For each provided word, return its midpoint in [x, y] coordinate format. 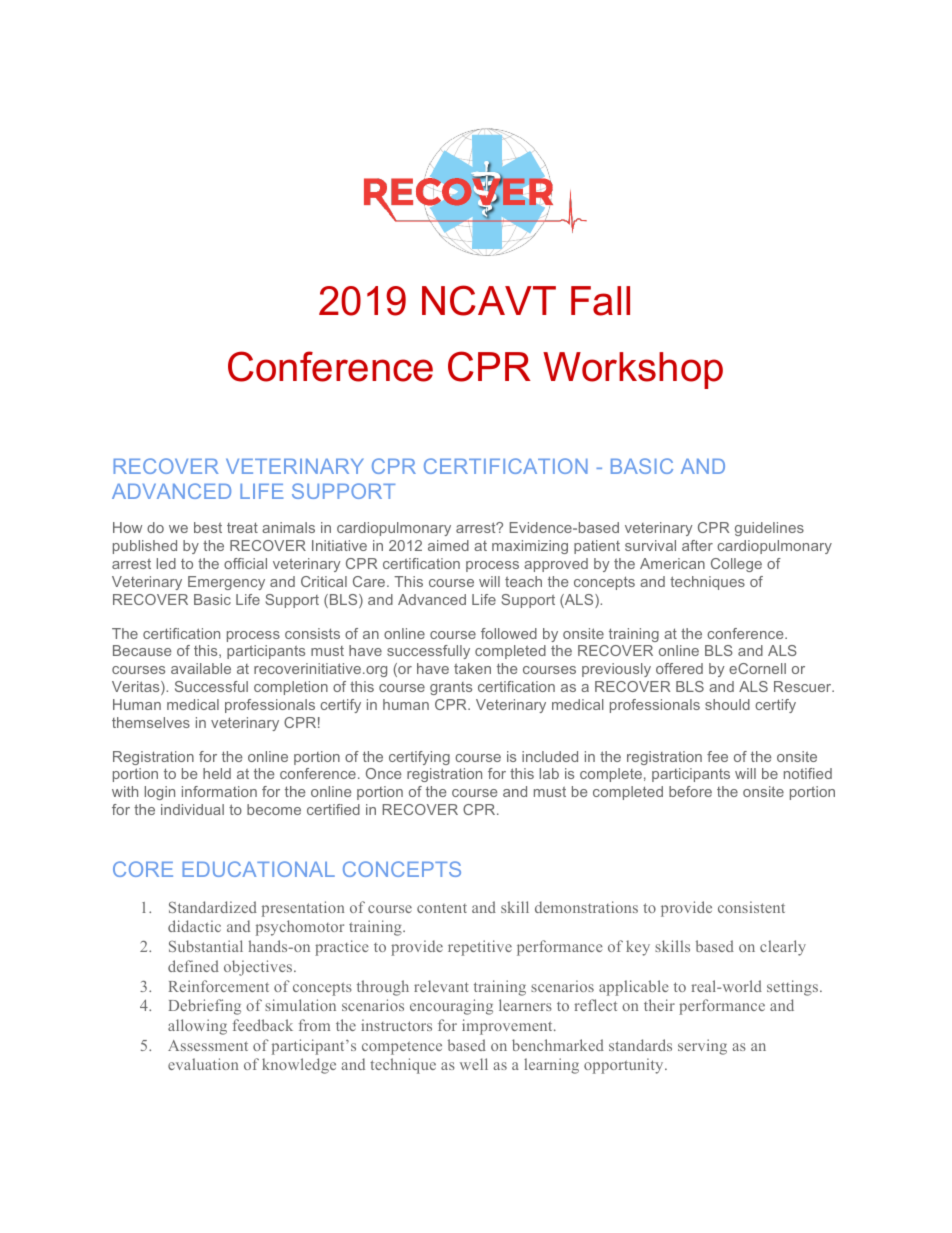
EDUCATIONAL [259, 869]
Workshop [633, 370]
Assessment [208, 1045]
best [208, 527]
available [201, 668]
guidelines [769, 529]
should [727, 704]
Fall [600, 301]
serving [702, 1047]
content [442, 908]
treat [242, 527]
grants [451, 688]
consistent [751, 907]
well [474, 1064]
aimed [448, 545]
